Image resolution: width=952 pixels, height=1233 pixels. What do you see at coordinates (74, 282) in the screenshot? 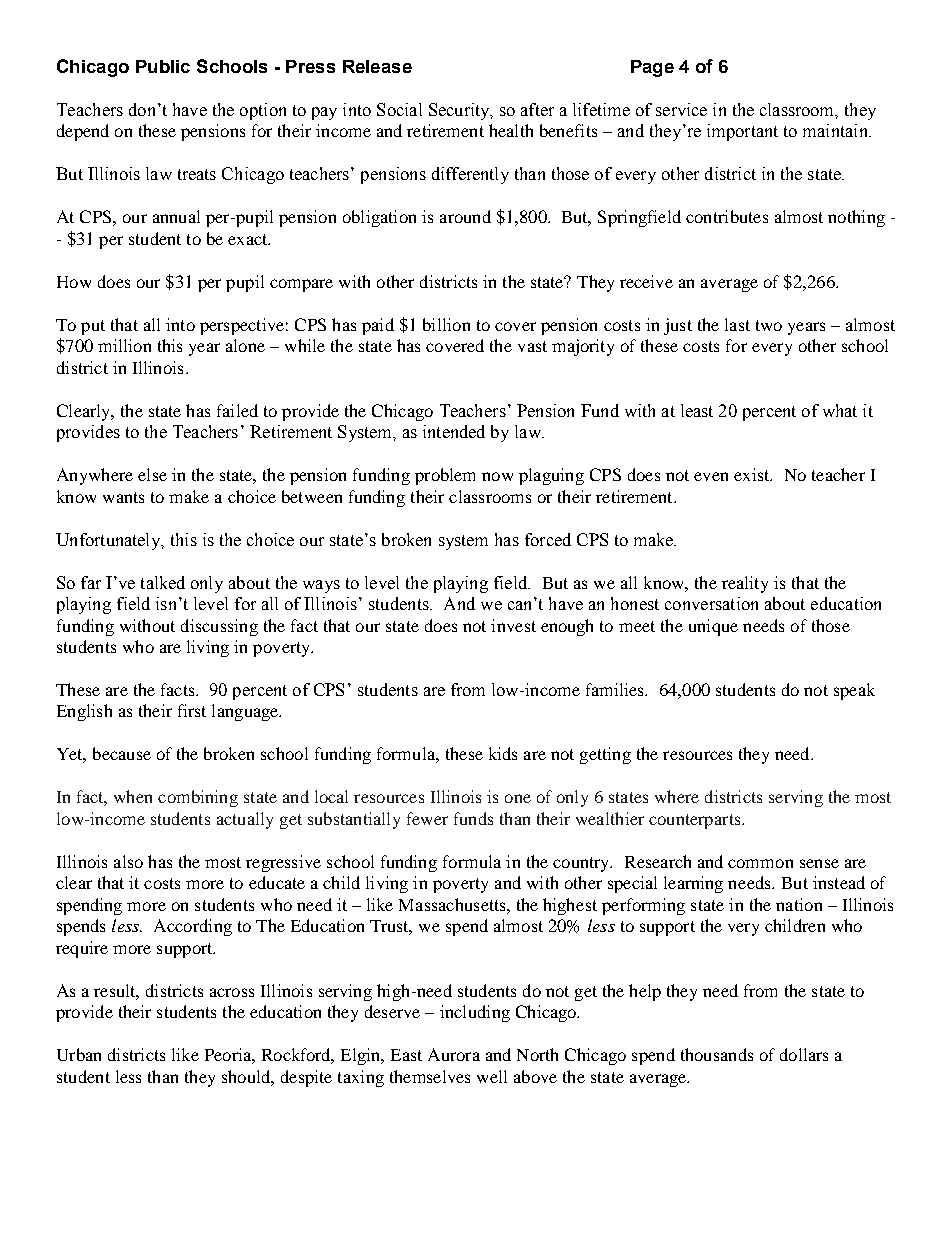
I see `How` at bounding box center [74, 282].
